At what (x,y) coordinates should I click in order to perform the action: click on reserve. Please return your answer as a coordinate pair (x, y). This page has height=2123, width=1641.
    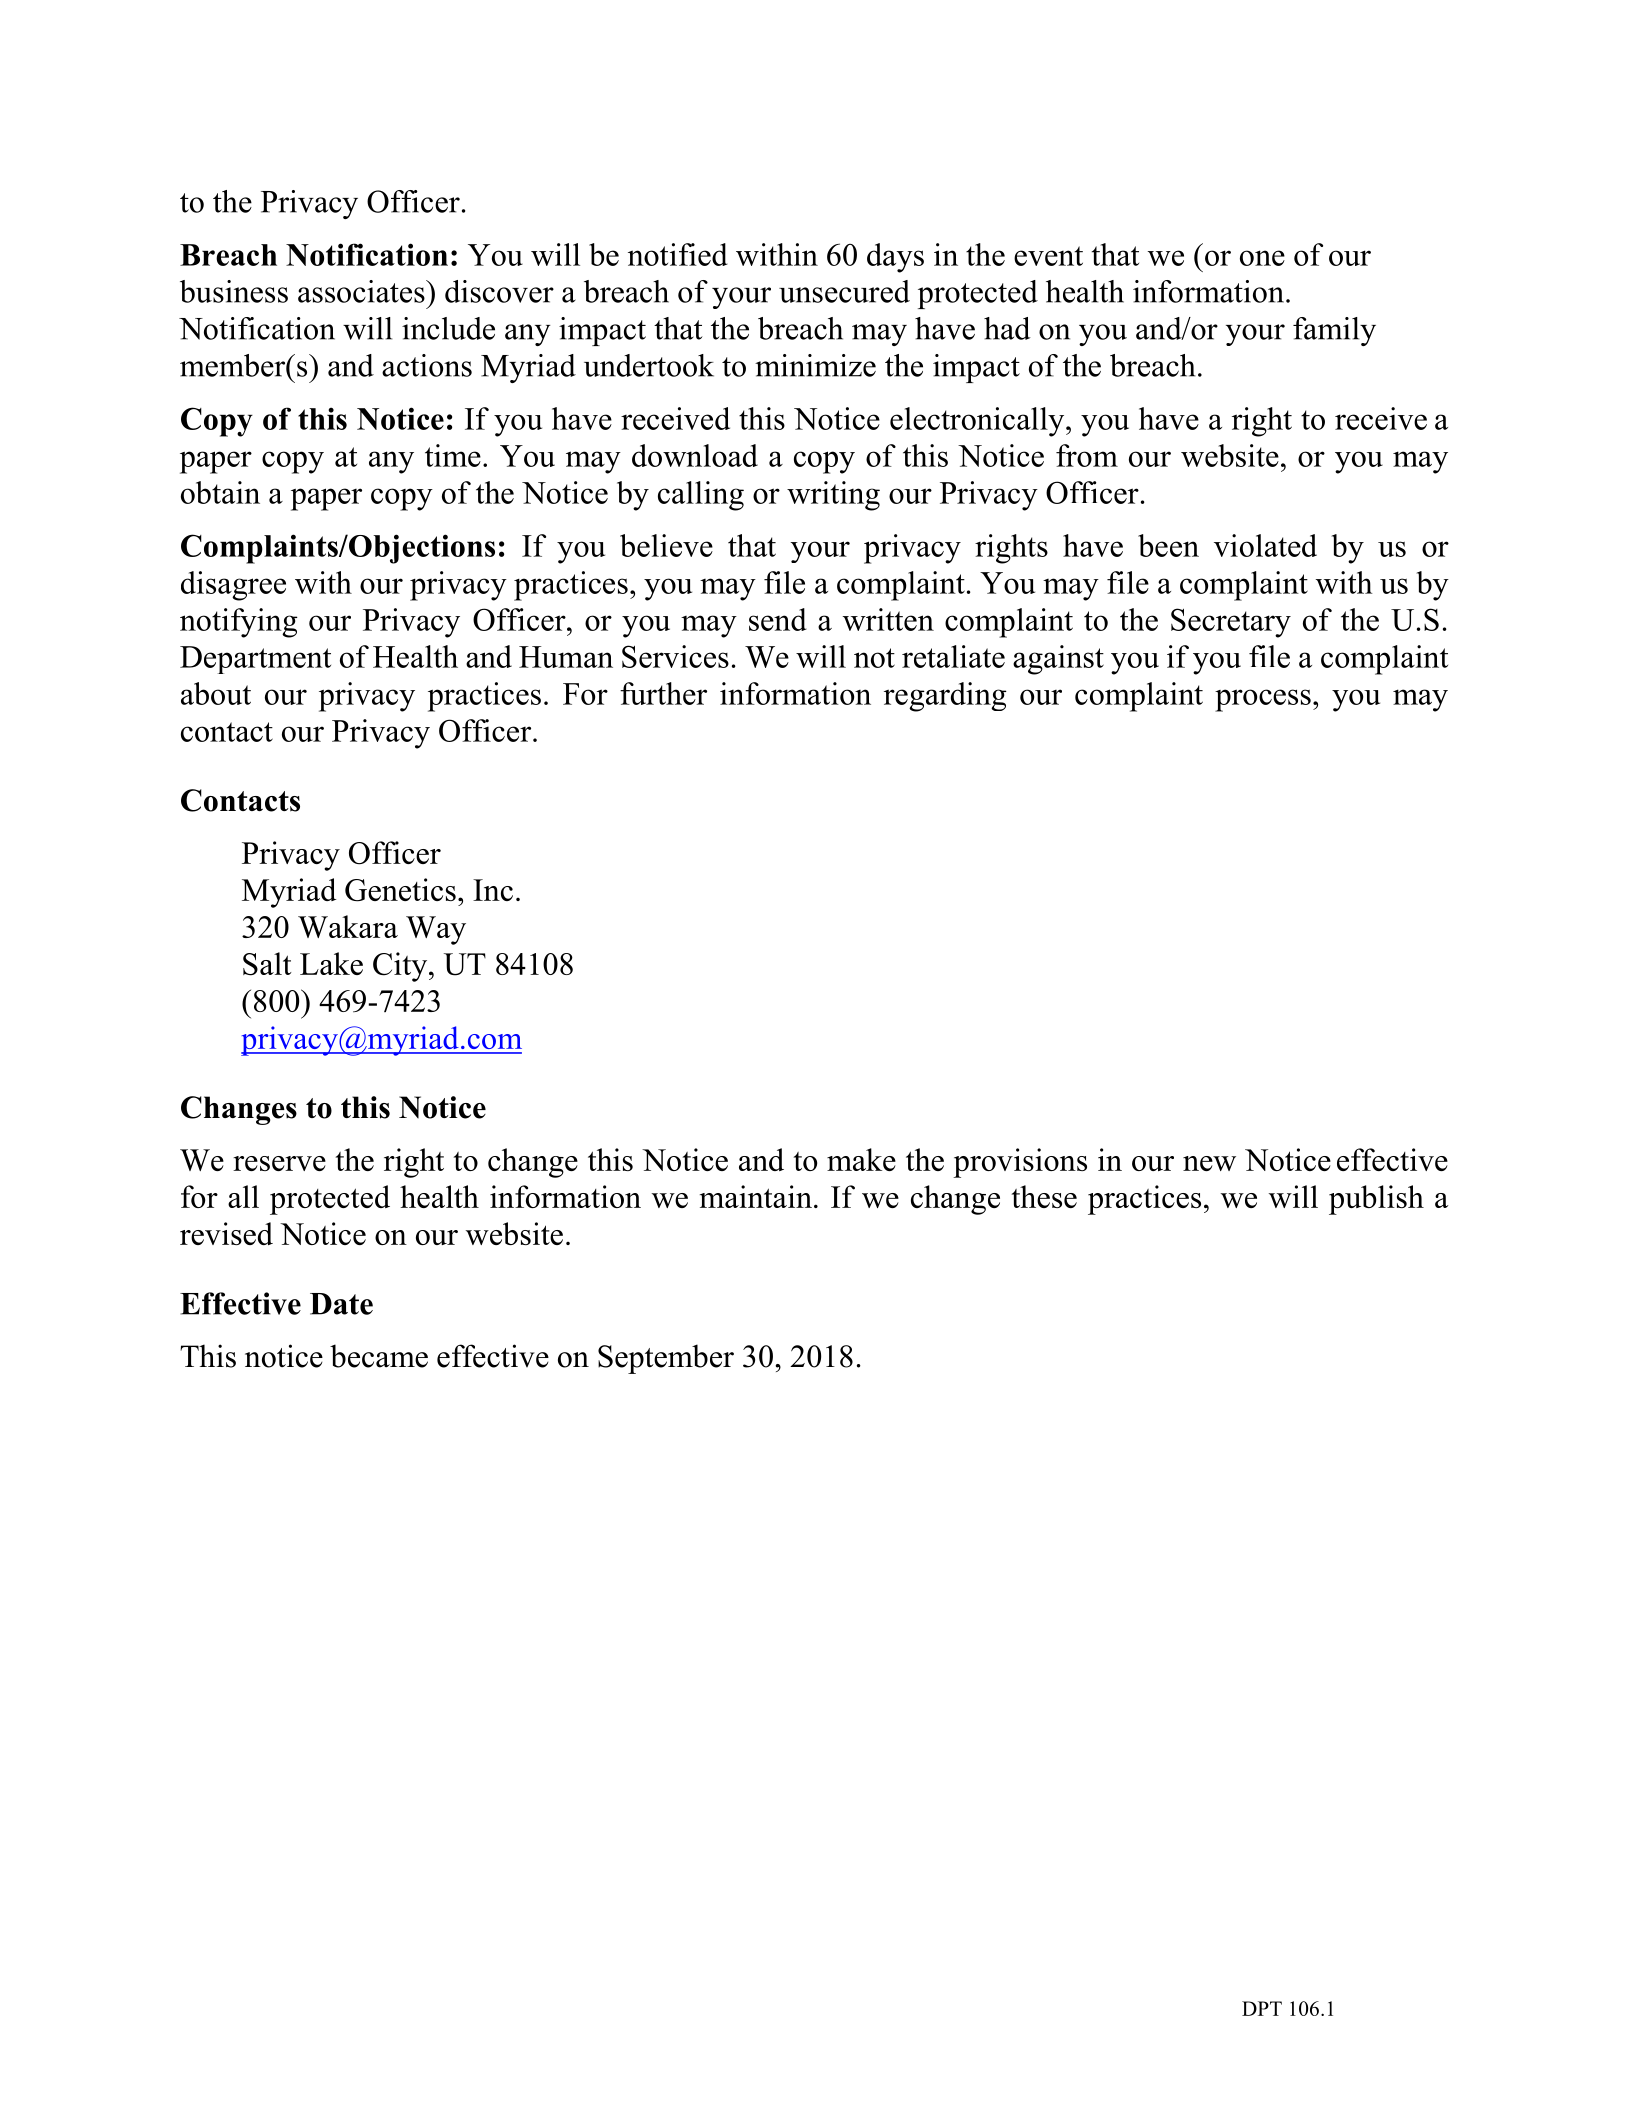
    Looking at the image, I should click on (279, 1163).
